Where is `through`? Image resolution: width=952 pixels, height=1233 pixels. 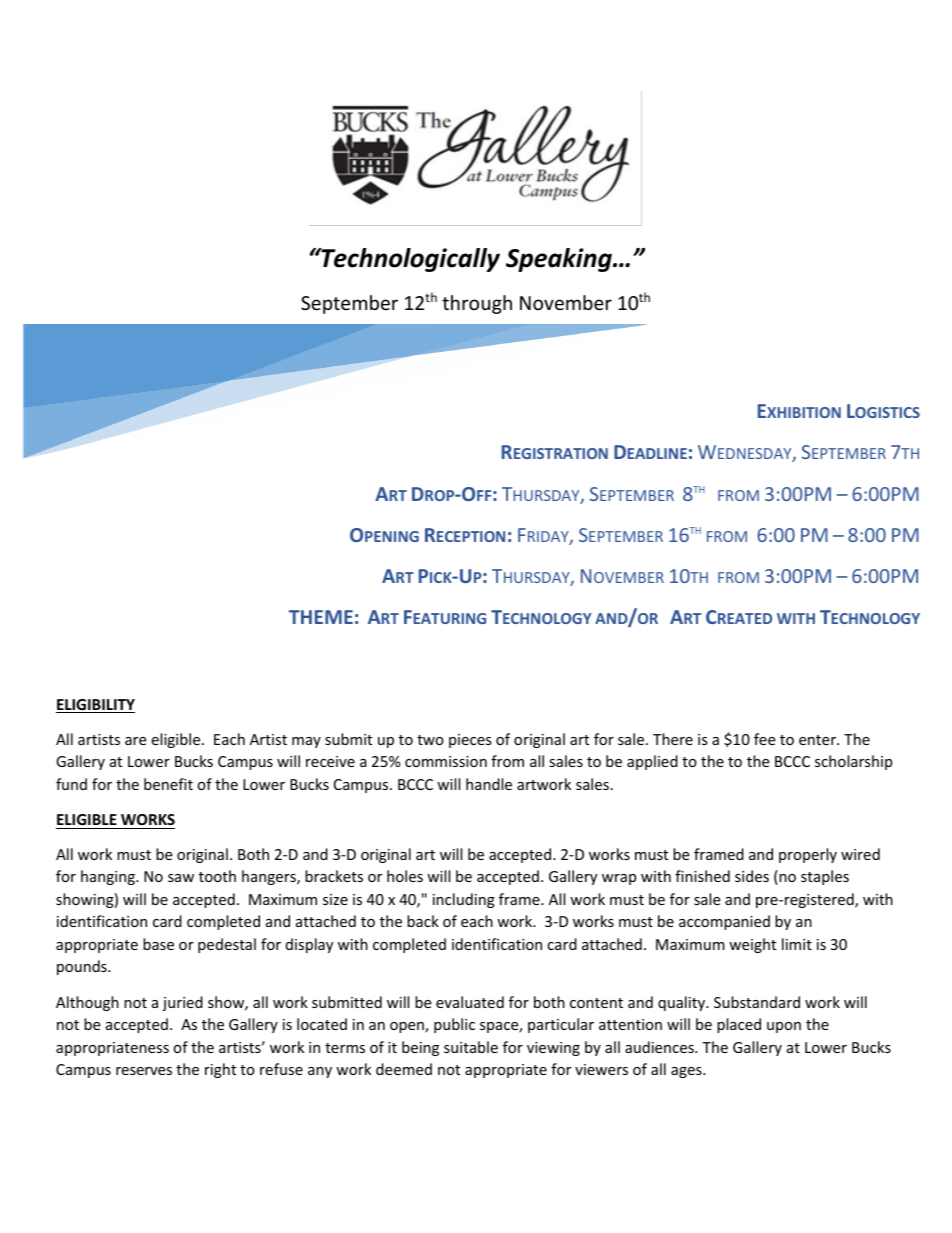 through is located at coordinates (477, 304).
